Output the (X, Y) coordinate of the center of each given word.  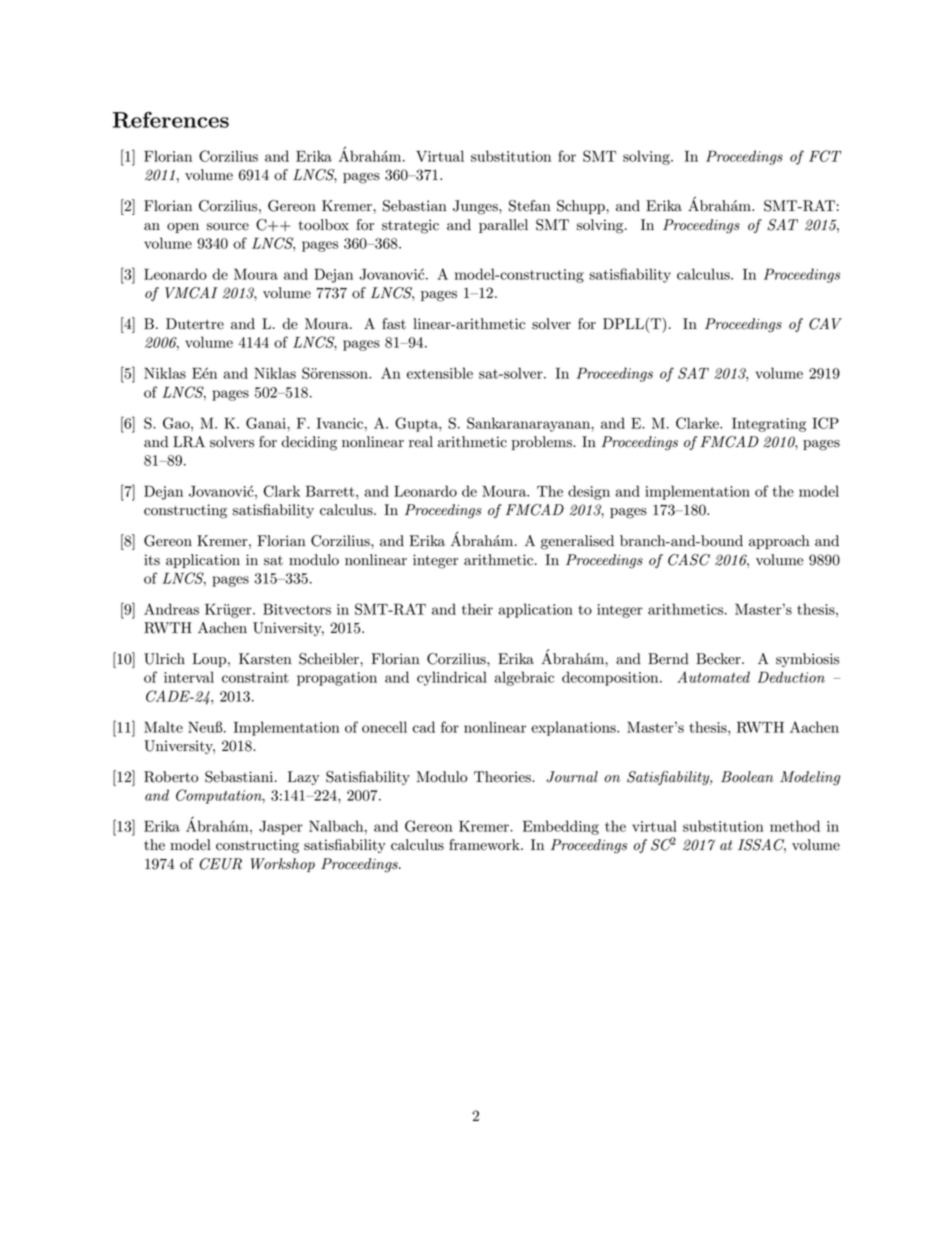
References (171, 120)
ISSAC (762, 846)
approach (779, 542)
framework (485, 845)
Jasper (281, 828)
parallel (503, 226)
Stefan (530, 206)
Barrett (331, 491)
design (589, 492)
